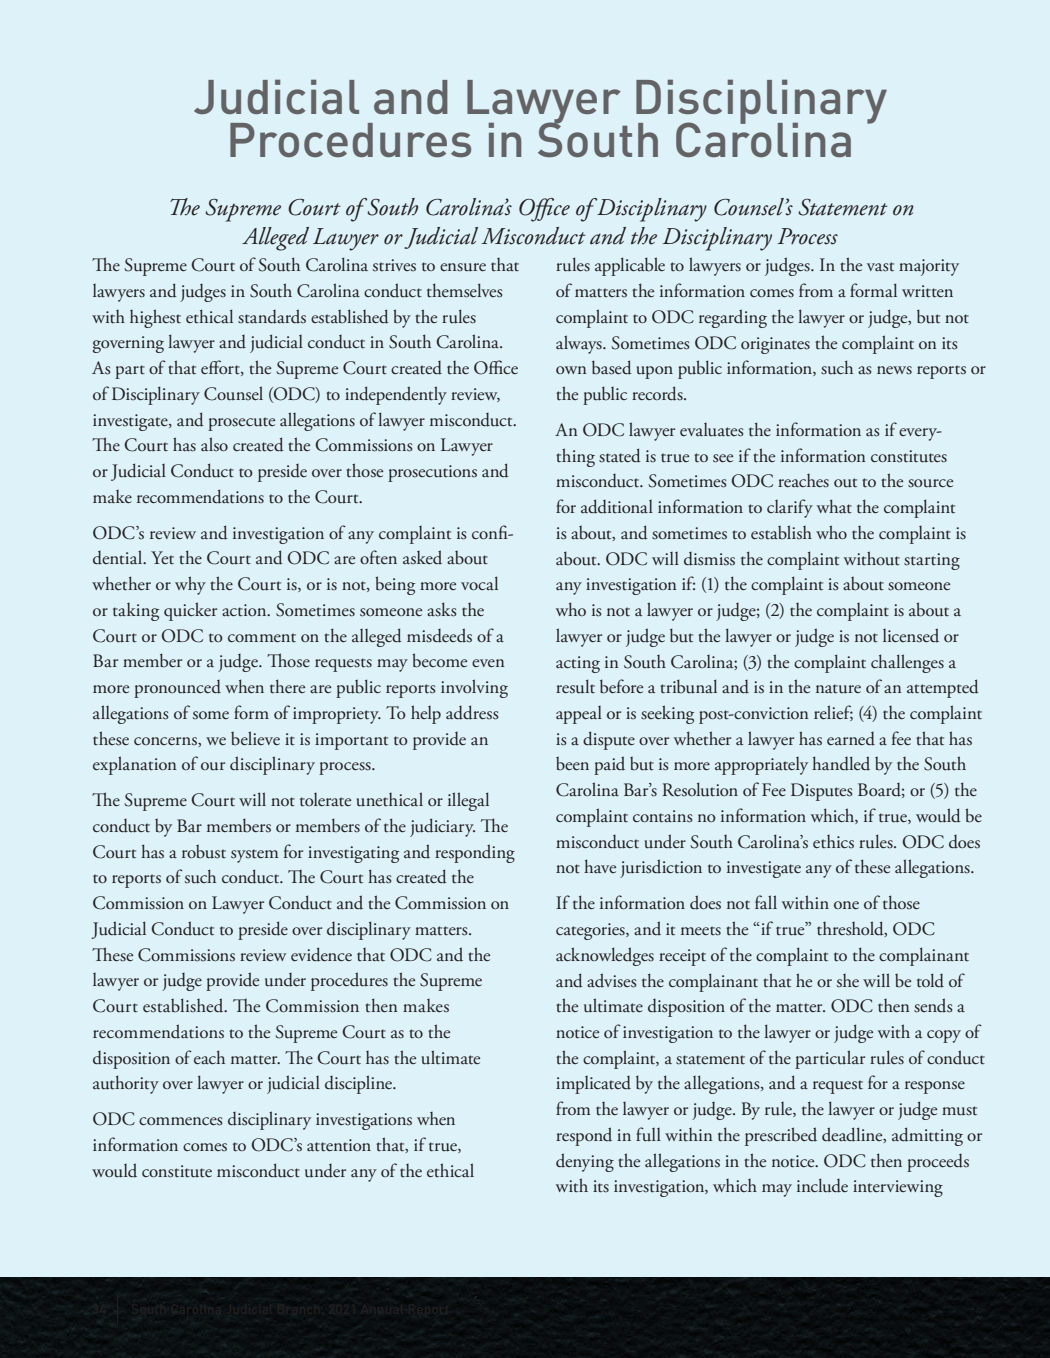 This screenshot has width=1050, height=1358. Describe the element at coordinates (479, 583) in the screenshot. I see `vocal` at that location.
